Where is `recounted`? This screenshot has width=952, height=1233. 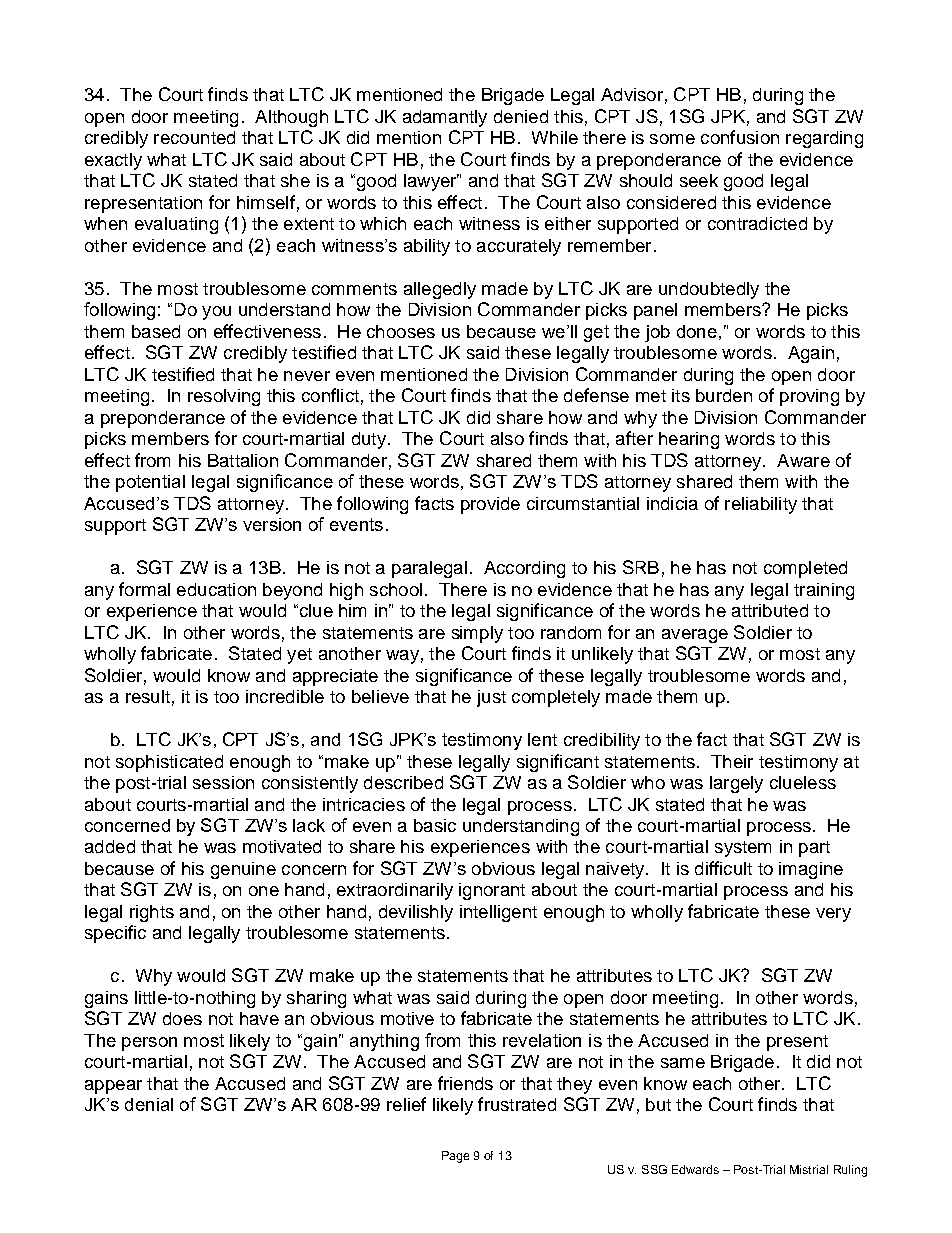 recounted is located at coordinates (194, 137).
